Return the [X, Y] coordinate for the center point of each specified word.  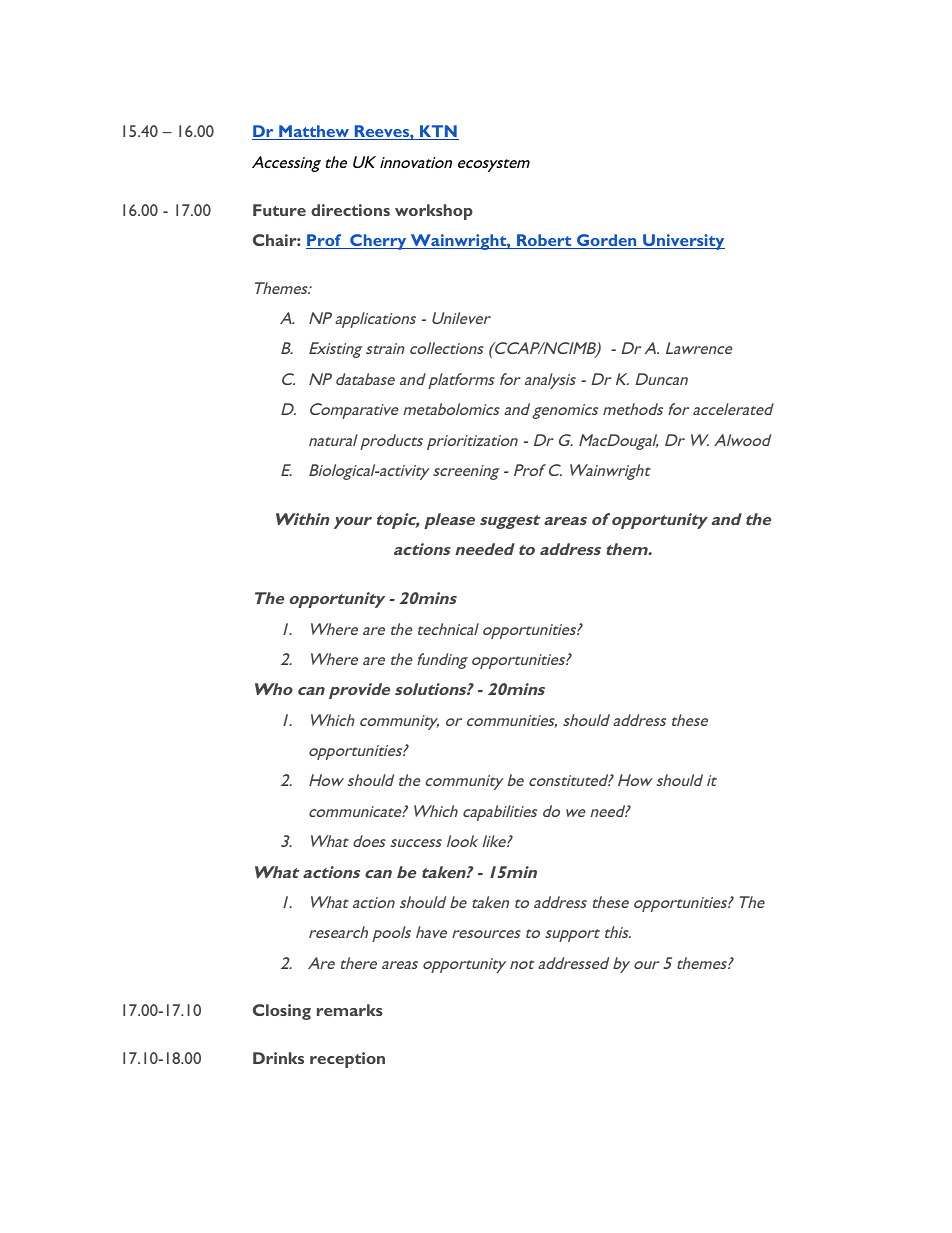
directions [350, 210]
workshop [434, 212]
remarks [350, 1010]
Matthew [314, 132]
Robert [544, 241]
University [683, 242]
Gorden [607, 241]
